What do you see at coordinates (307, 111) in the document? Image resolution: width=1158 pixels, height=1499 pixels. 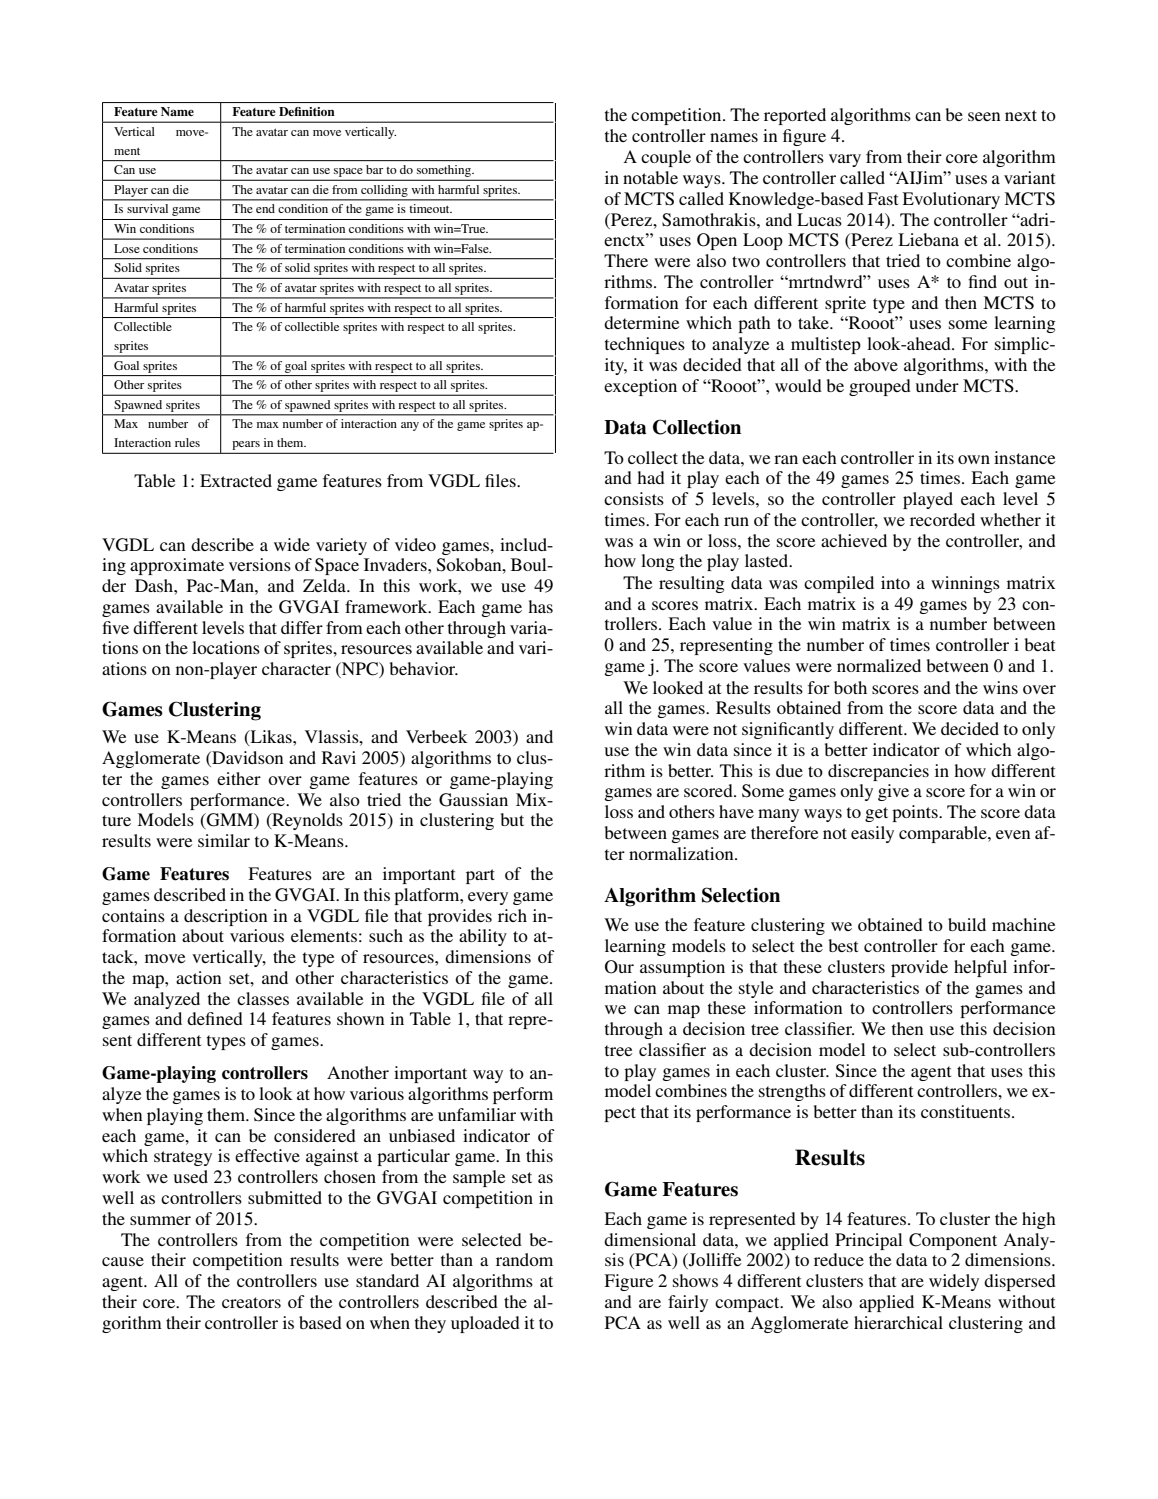 I see `Definition` at bounding box center [307, 111].
